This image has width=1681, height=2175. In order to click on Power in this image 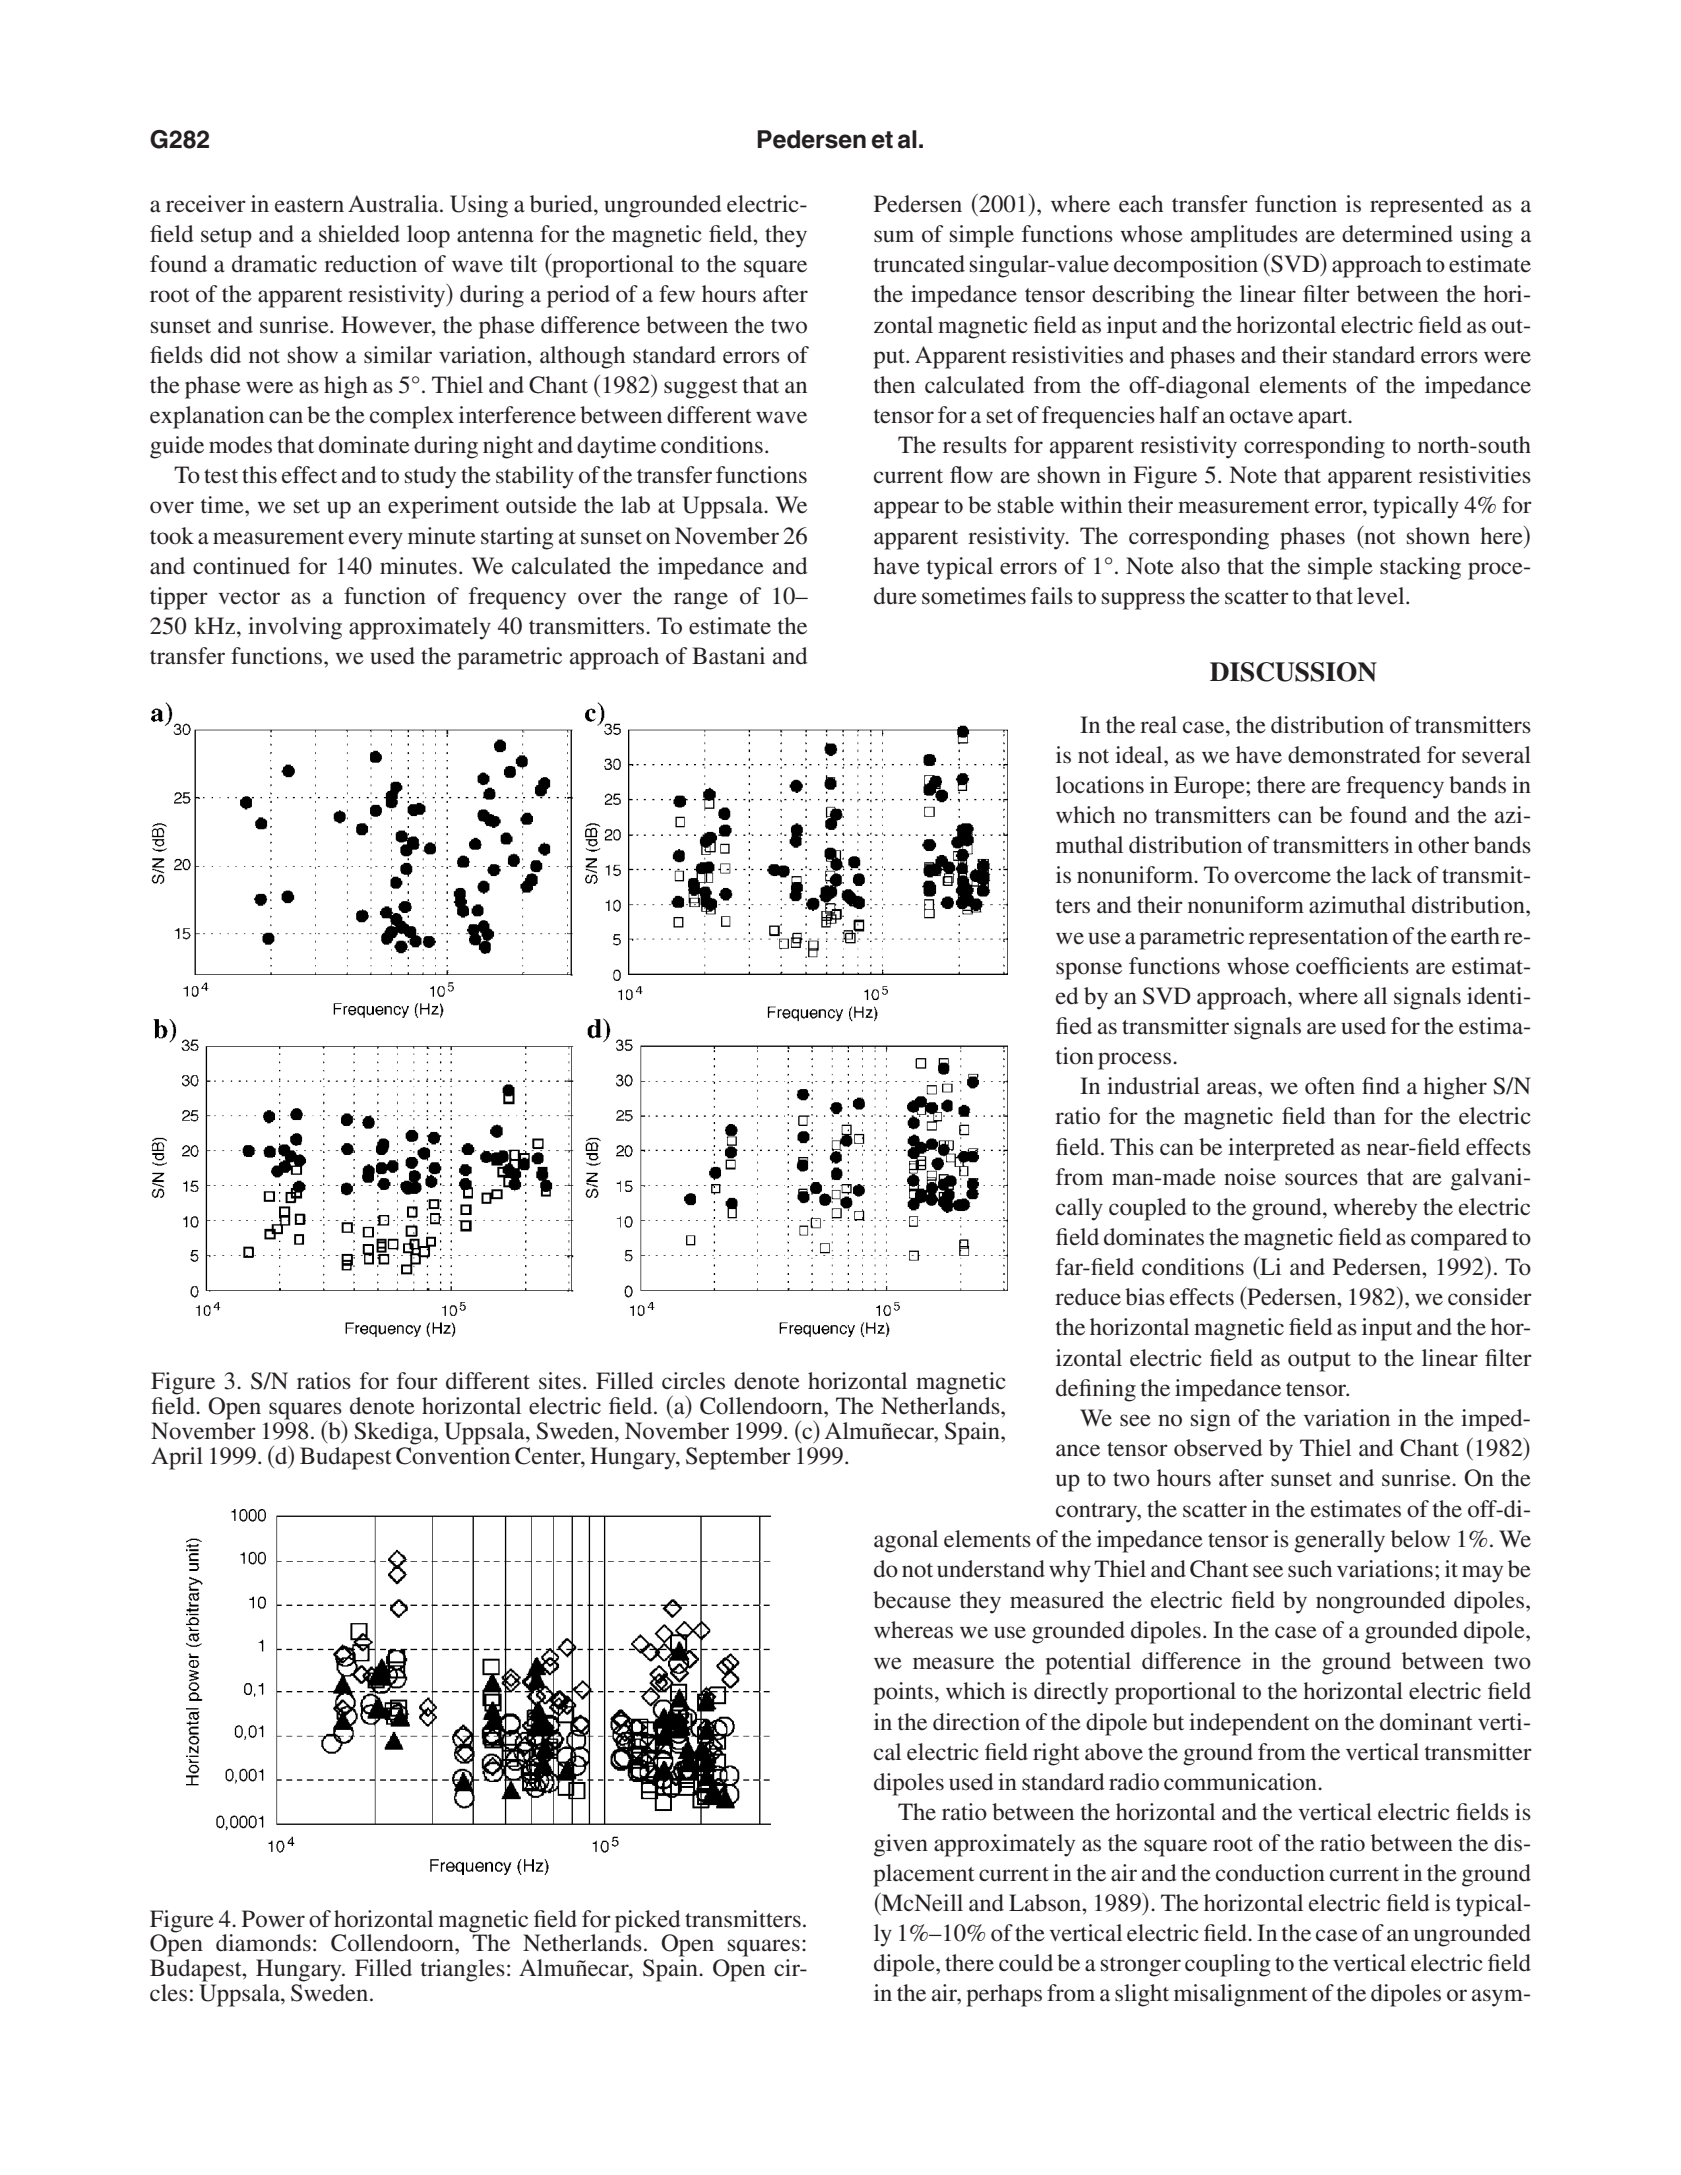, I will do `click(273, 1919)`.
